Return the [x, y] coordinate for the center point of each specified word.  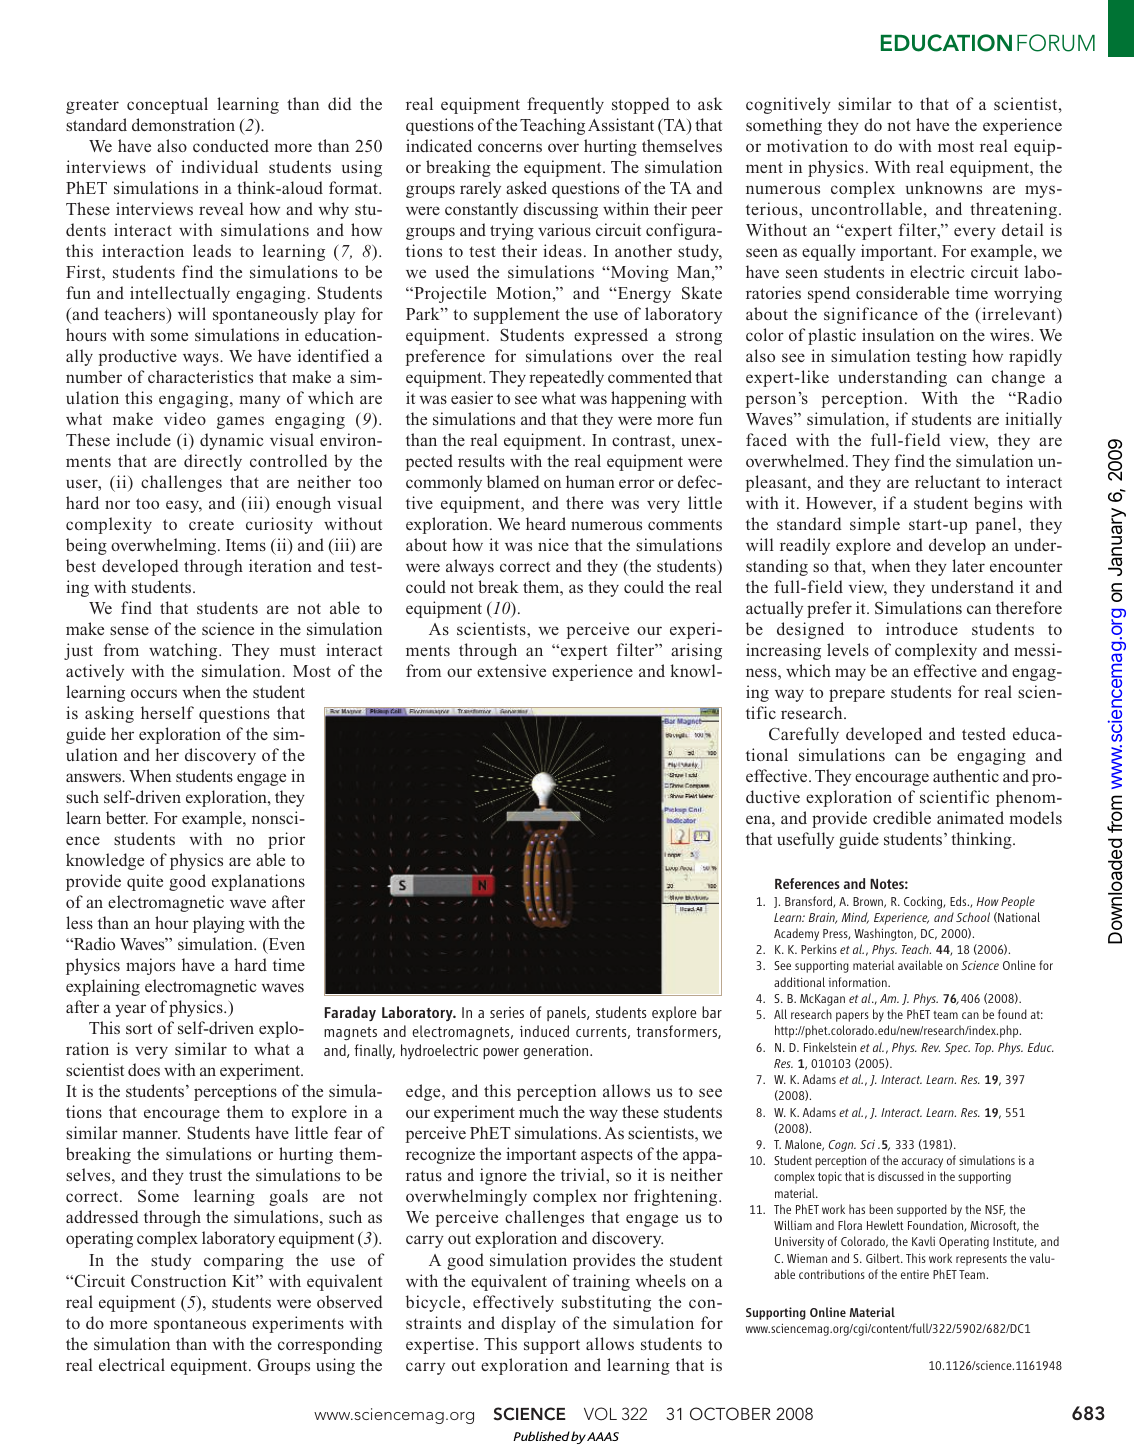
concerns [510, 147]
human [590, 481]
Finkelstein [830, 1047]
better [127, 817]
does [144, 1069]
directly [213, 462]
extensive [511, 670]
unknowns [944, 187]
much [539, 1111]
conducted [231, 145]
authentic [966, 775]
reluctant [947, 481]
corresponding [330, 1345]
